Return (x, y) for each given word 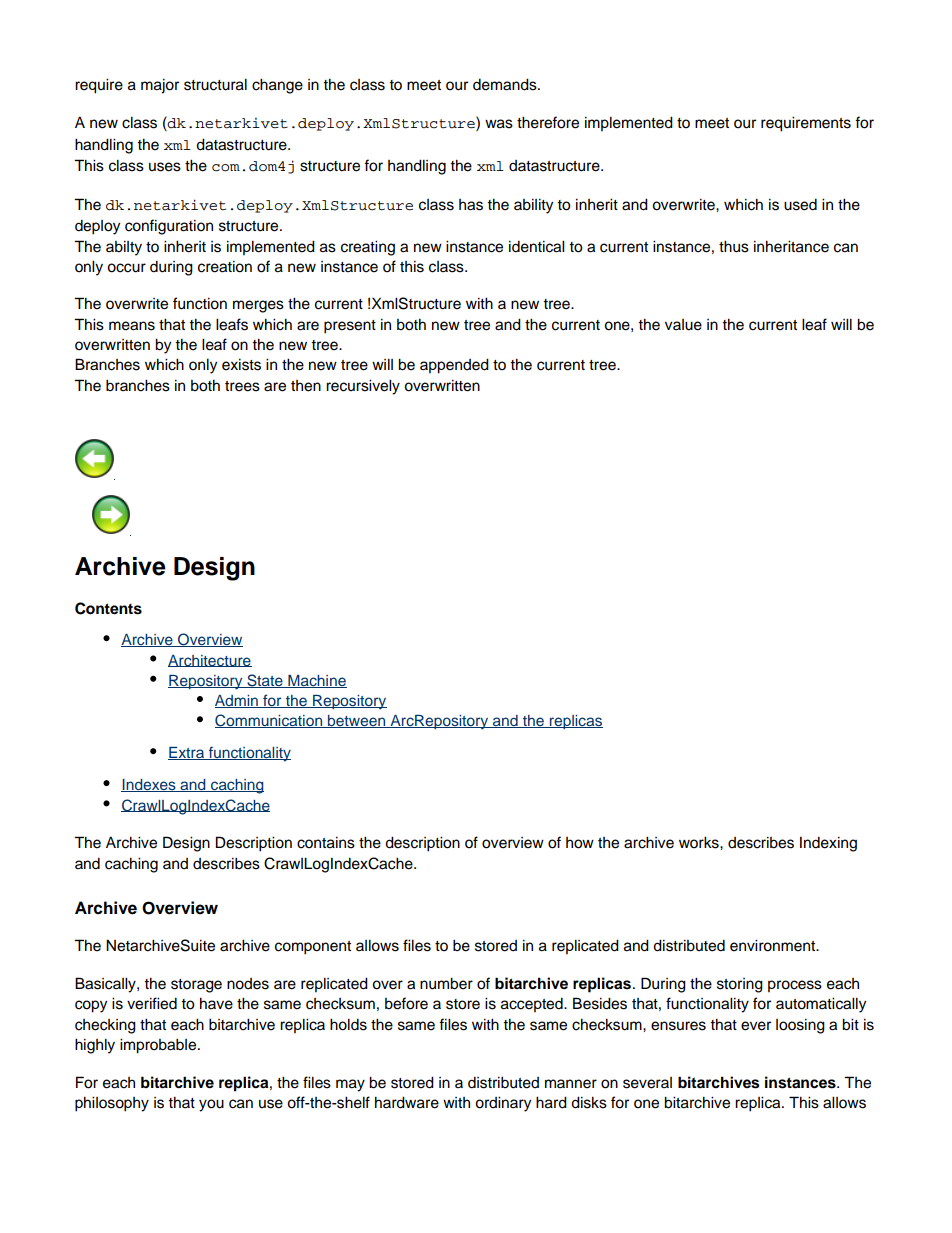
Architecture (210, 661)
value (683, 325)
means (132, 326)
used (800, 205)
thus (734, 246)
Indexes (149, 785)
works (700, 842)
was (499, 124)
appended (454, 366)
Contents (108, 608)
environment (774, 945)
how (580, 843)
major (160, 86)
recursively (363, 387)
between (357, 721)
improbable (159, 1046)
